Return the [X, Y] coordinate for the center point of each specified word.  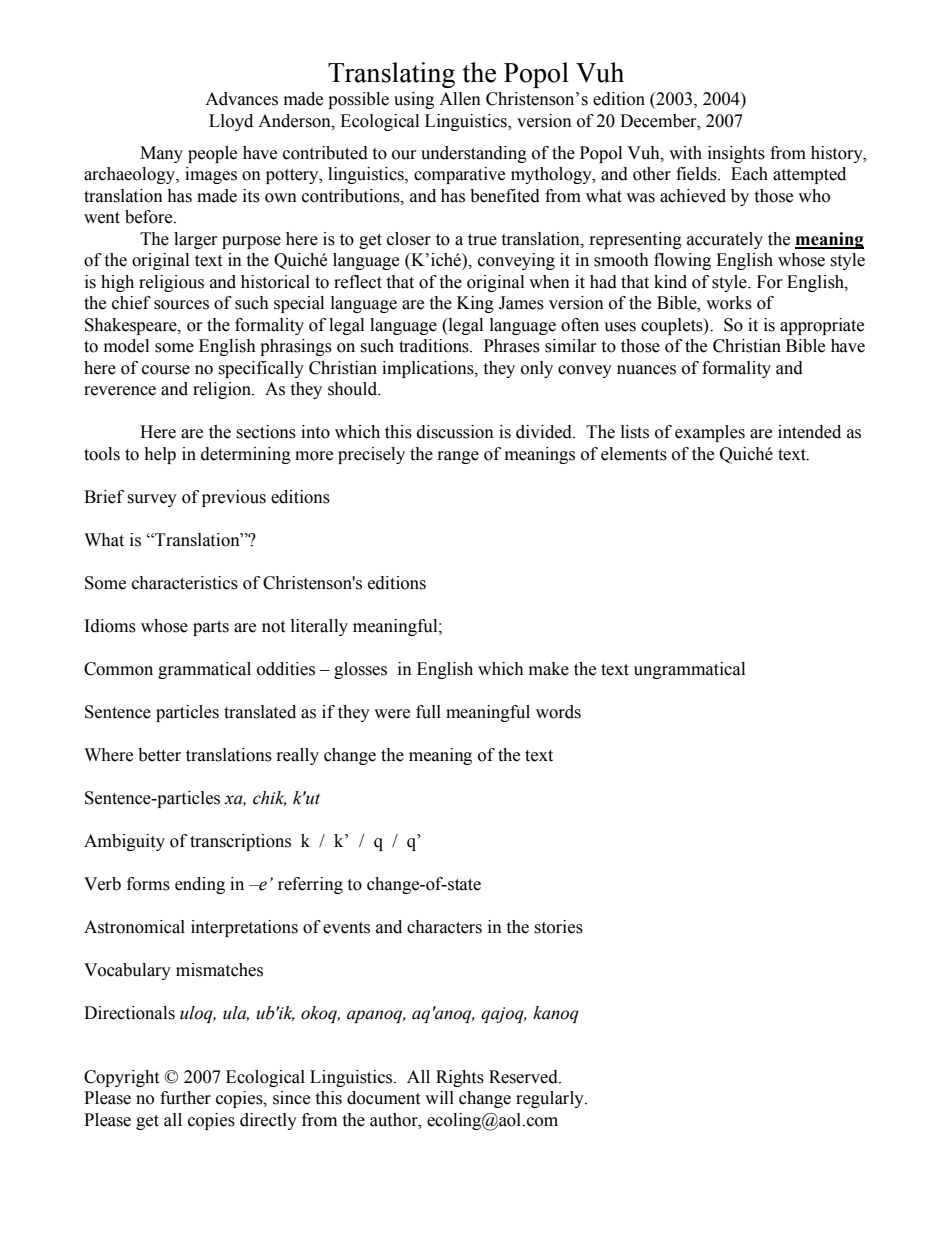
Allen [460, 99]
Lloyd [231, 122]
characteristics [185, 583]
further [185, 1098]
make [549, 669]
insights [736, 154]
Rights [460, 1078]
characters [444, 927]
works [729, 303]
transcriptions [240, 842]
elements [634, 454]
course [166, 370]
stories [558, 927]
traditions [435, 346]
